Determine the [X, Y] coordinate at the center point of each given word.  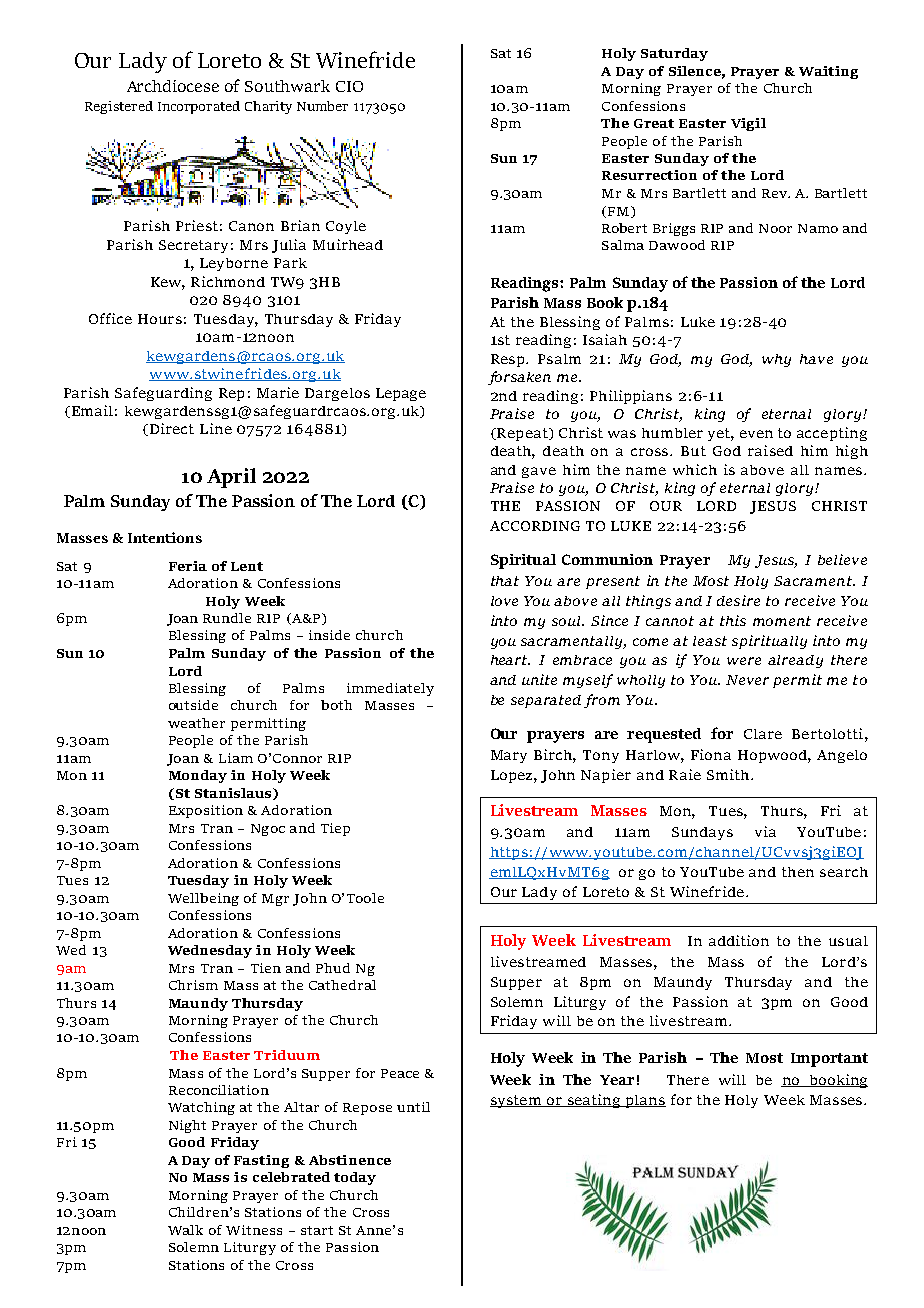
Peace [400, 1073]
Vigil [748, 124]
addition [739, 940]
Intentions [165, 537]
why [776, 360]
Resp [509, 360]
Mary [509, 756]
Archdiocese [173, 86]
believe [842, 559]
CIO [349, 86]
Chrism [193, 985]
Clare [763, 734]
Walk [185, 1230]
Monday [198, 776]
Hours [160, 319]
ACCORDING [535, 526]
